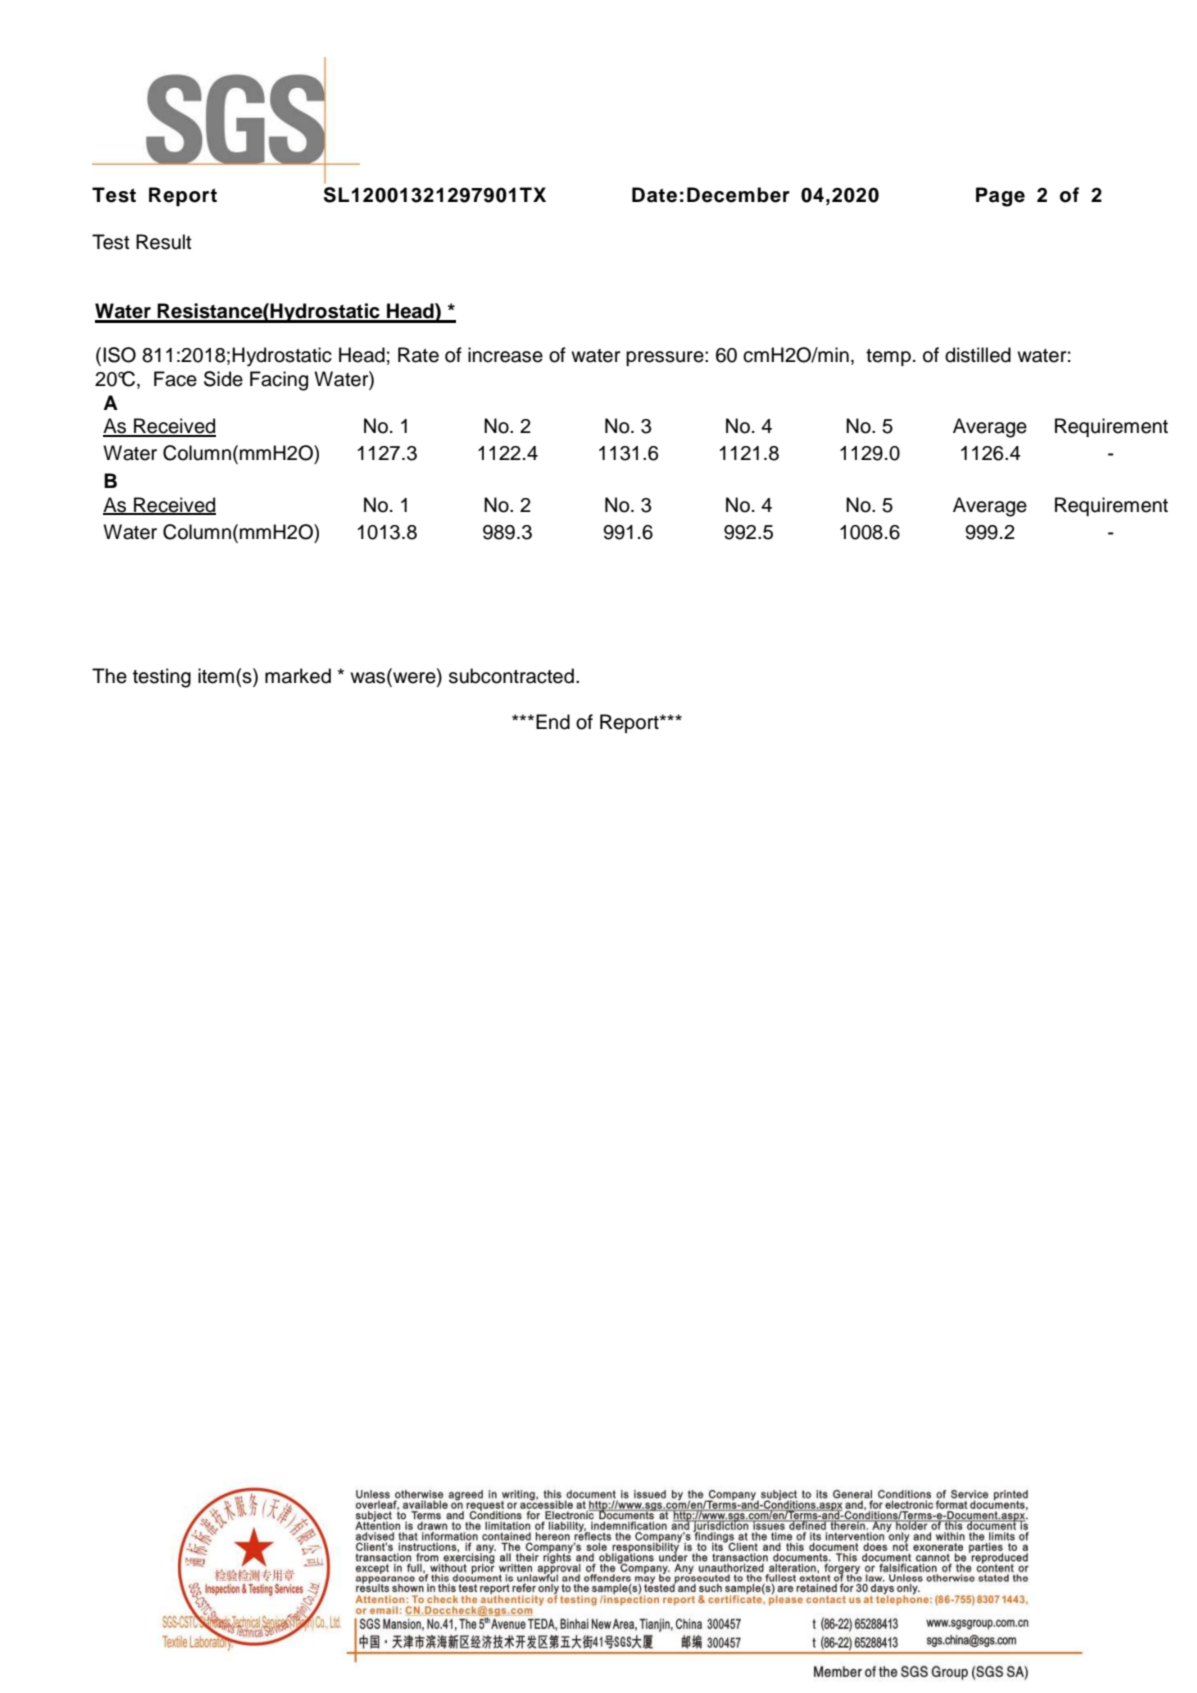 This page has width=1197, height=1693. I want to click on temp, so click(888, 357).
